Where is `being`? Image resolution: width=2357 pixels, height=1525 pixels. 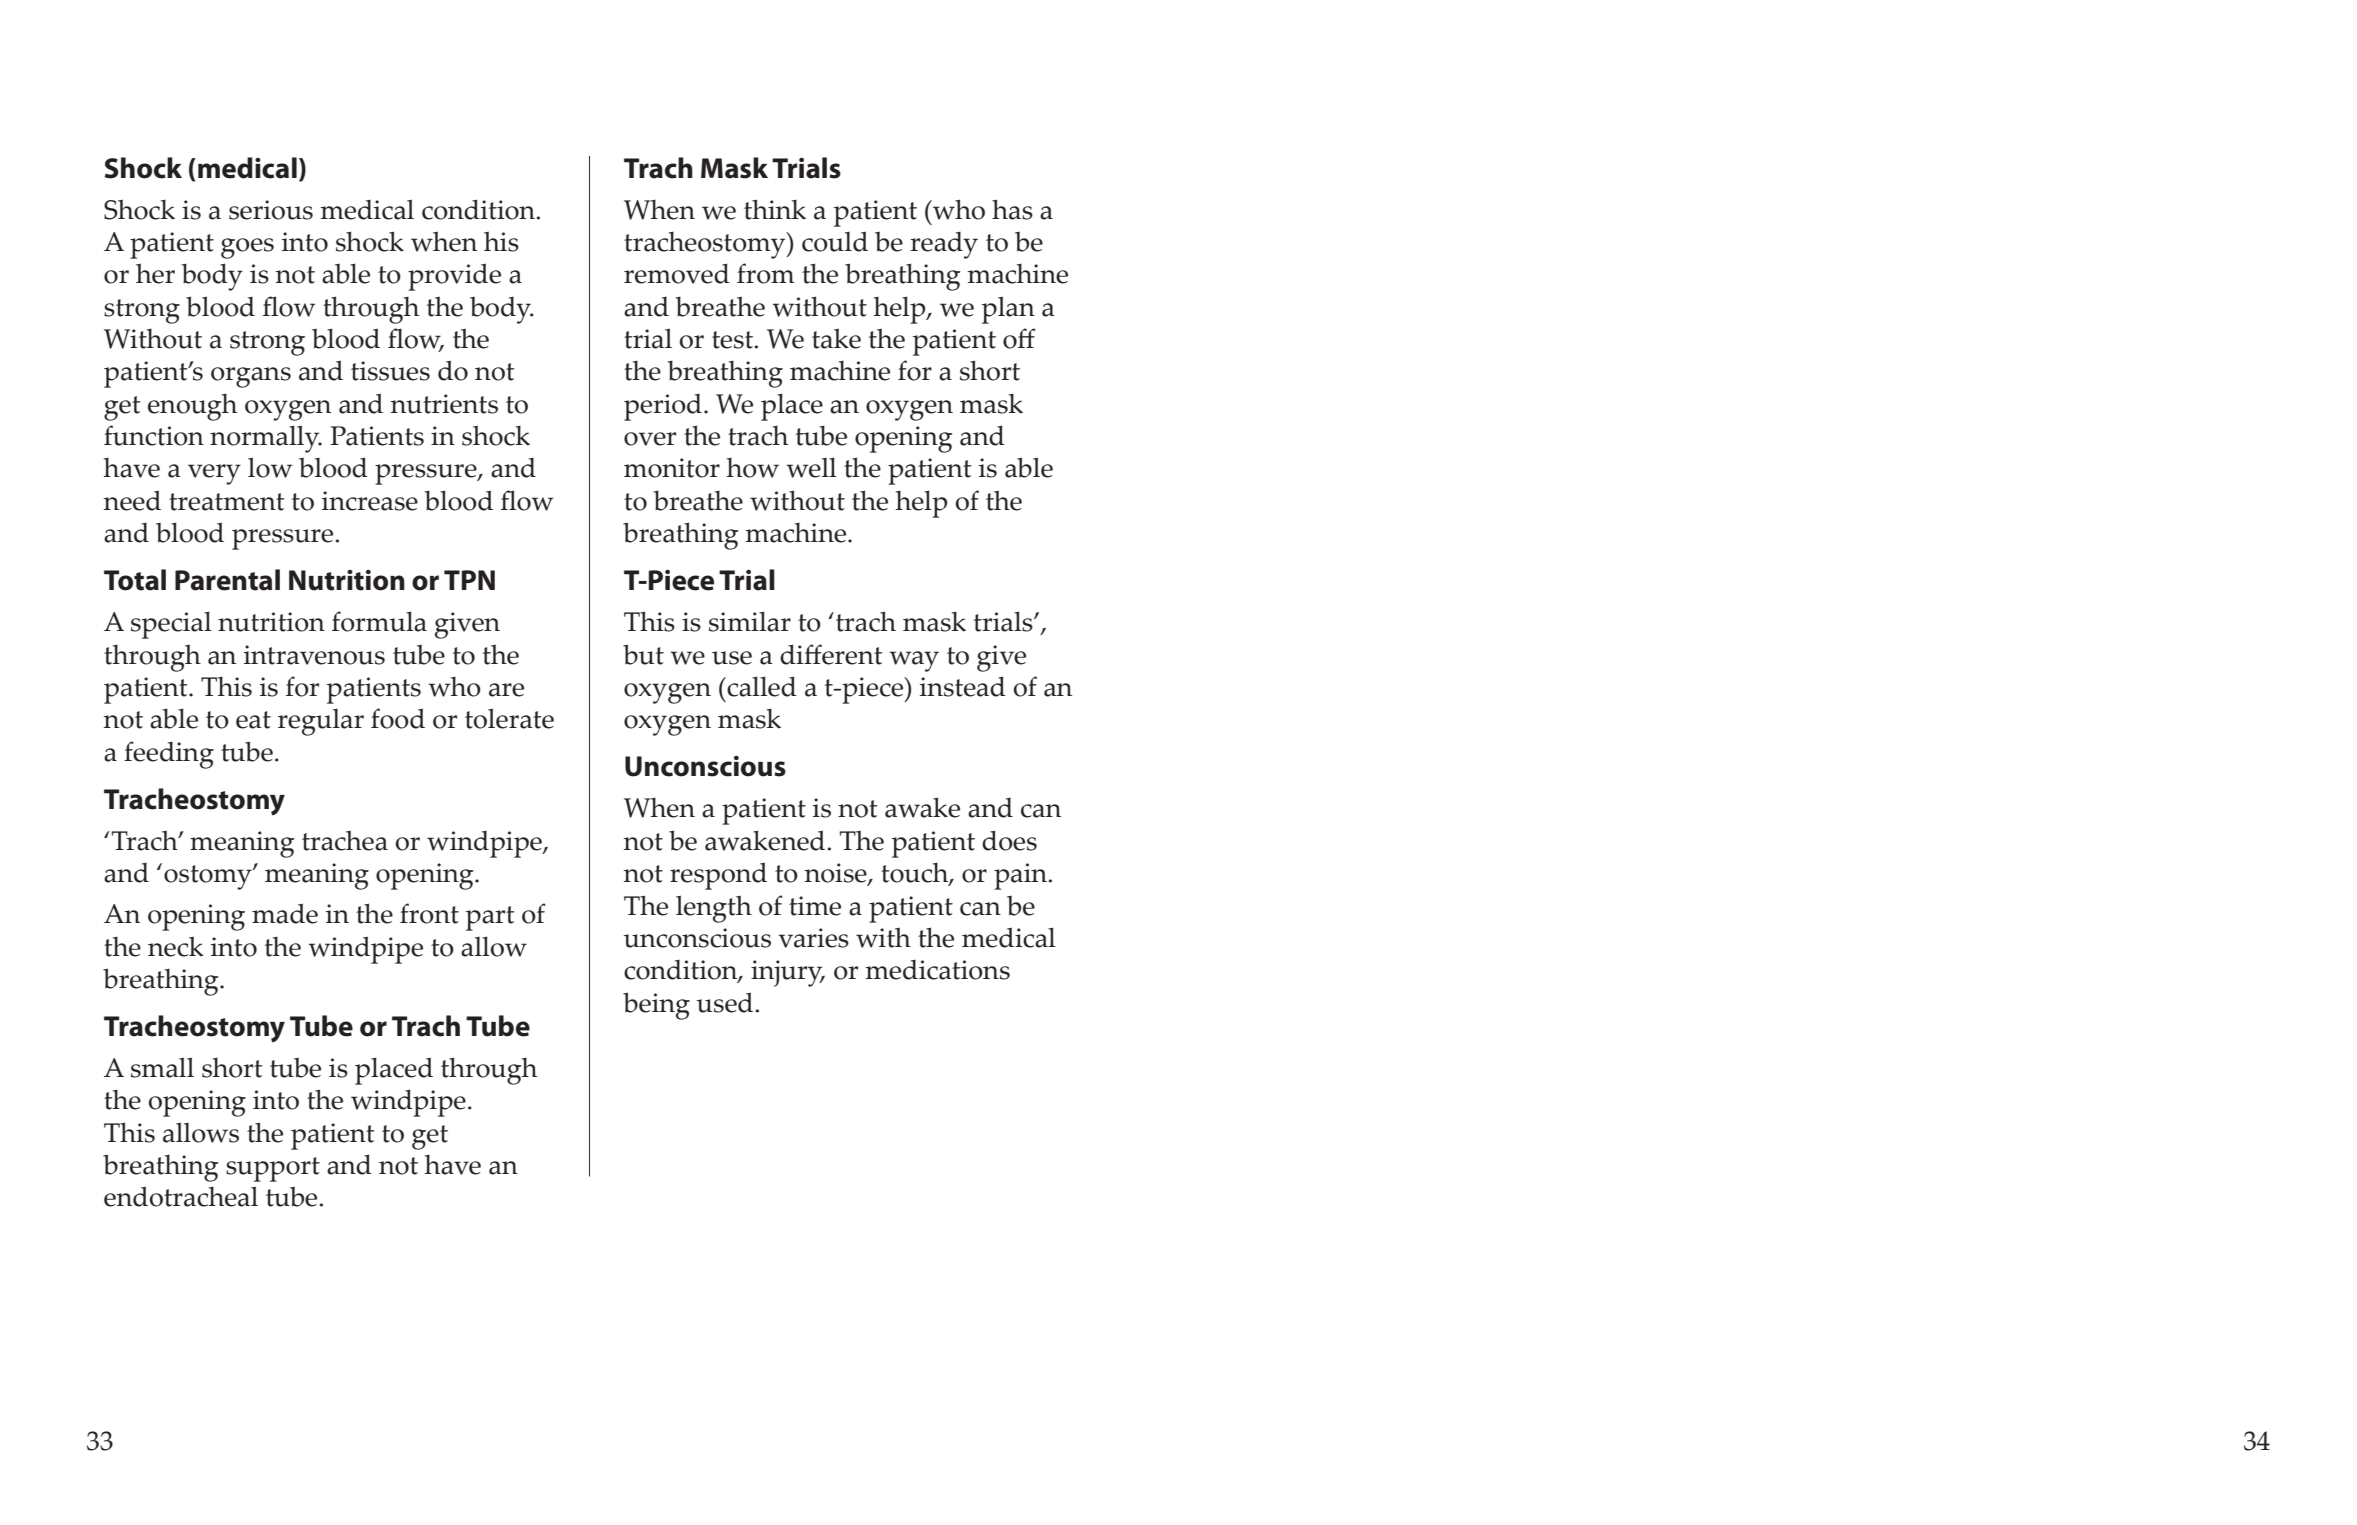 being is located at coordinates (656, 1006).
